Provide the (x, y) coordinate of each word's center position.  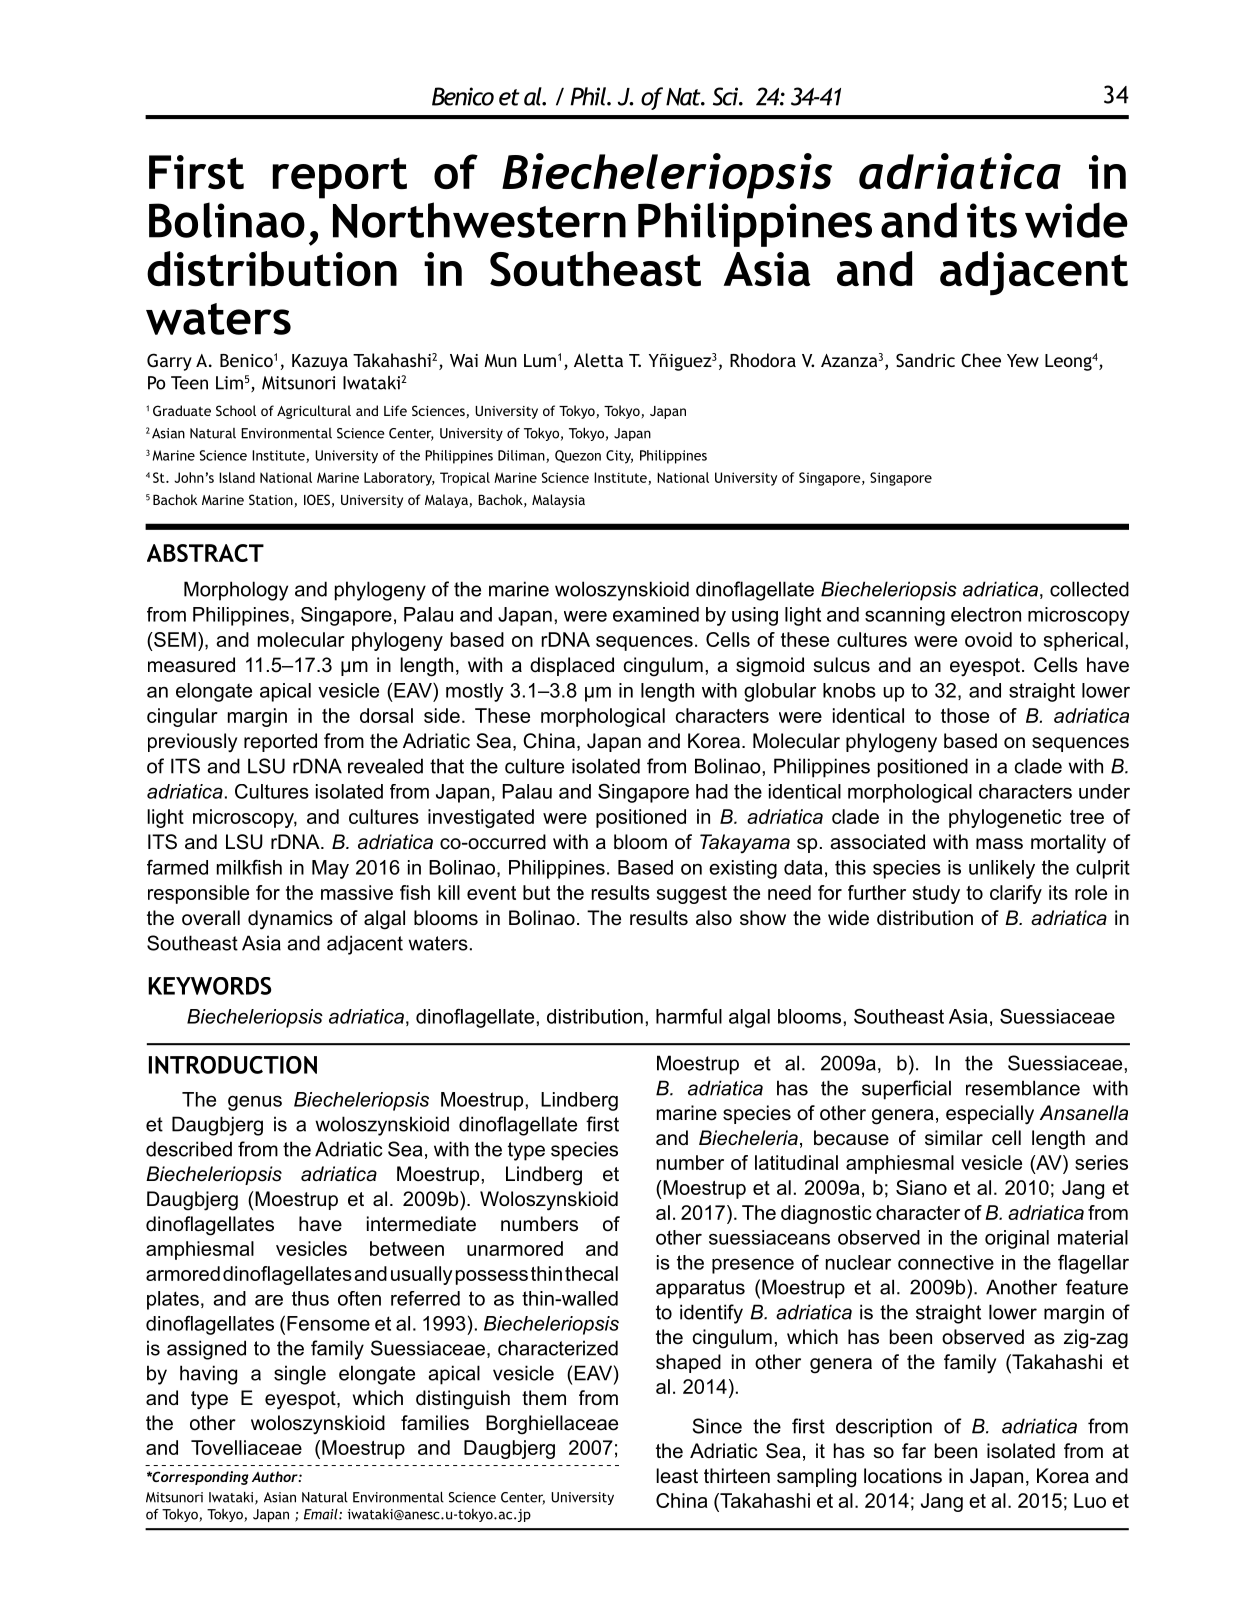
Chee (981, 360)
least (677, 1476)
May (330, 869)
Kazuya (320, 362)
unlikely (1002, 869)
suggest (692, 895)
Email (322, 1514)
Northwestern (479, 220)
